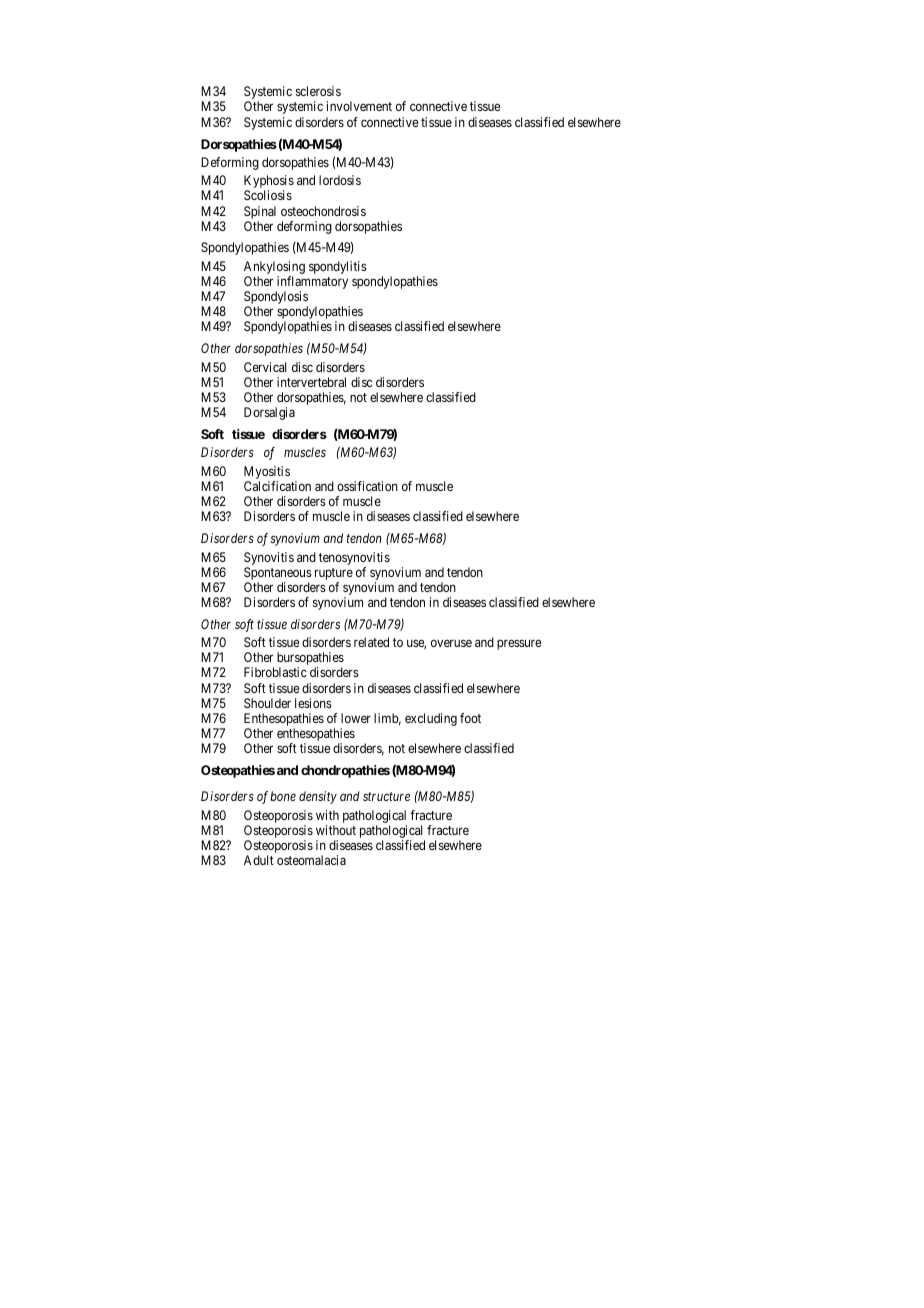 Image resolution: width=924 pixels, height=1308 pixels. Describe the element at coordinates (277, 486) in the document. I see `Calcification` at that location.
